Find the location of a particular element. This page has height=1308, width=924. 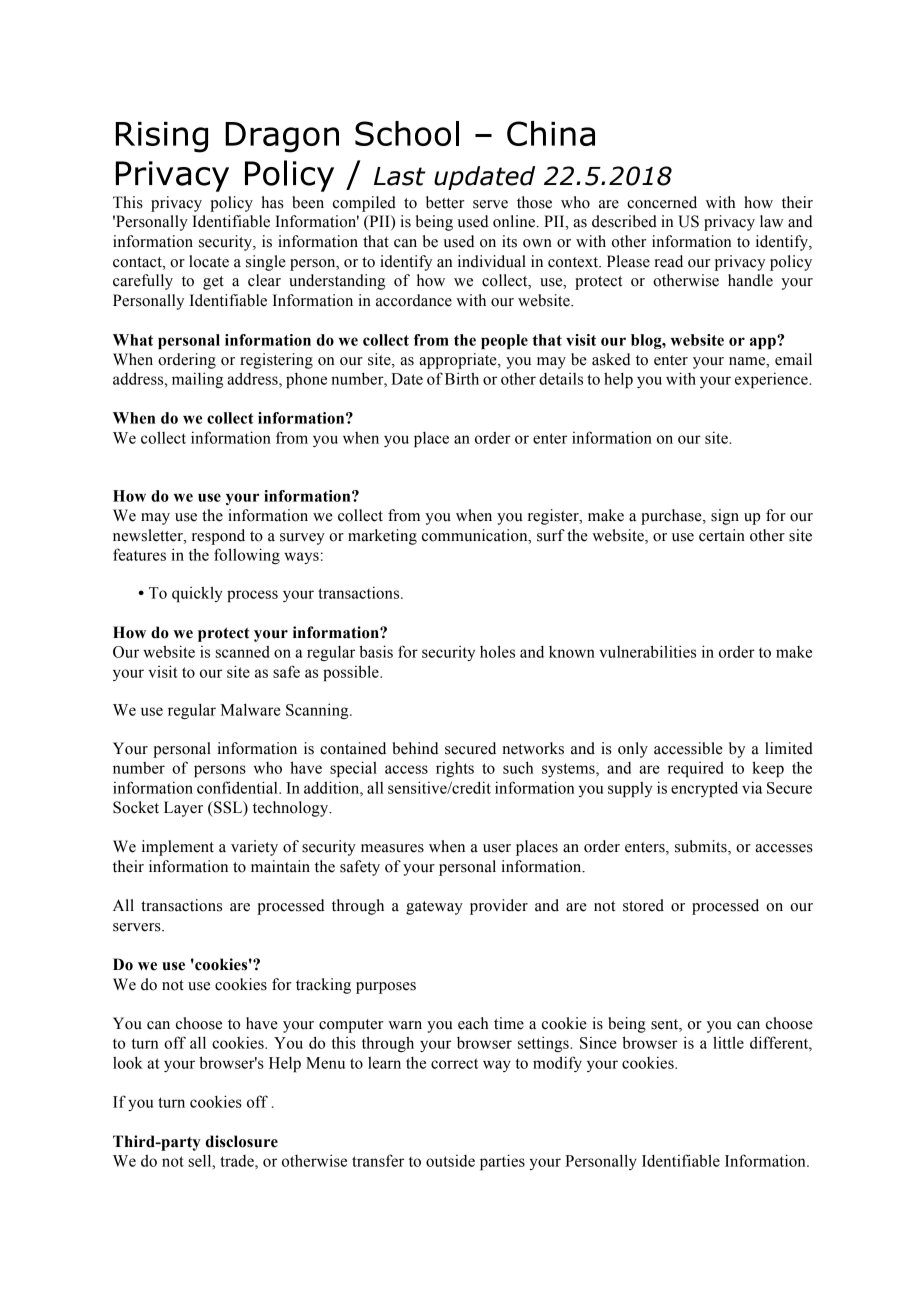

better is located at coordinates (445, 202).
